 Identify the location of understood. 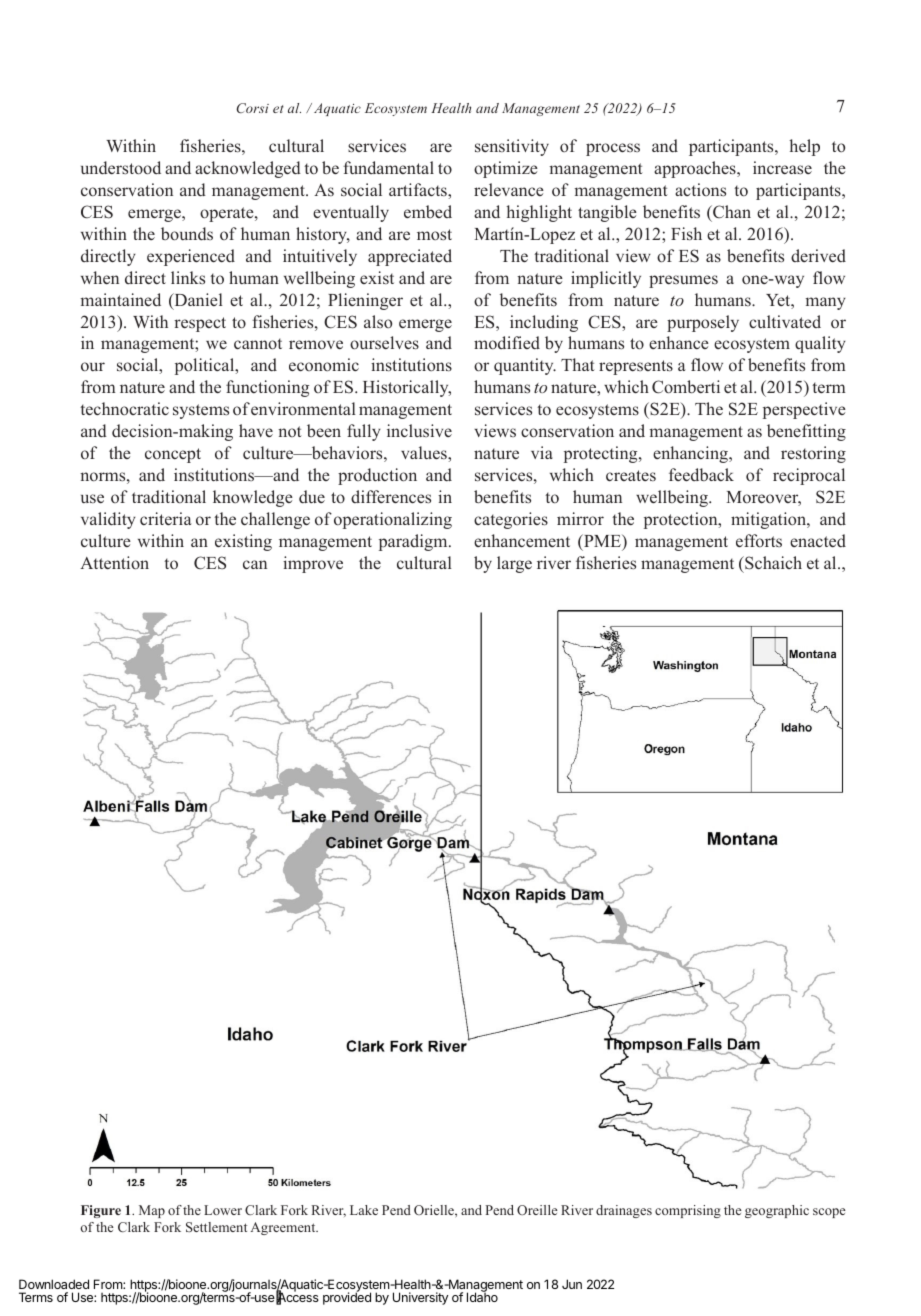
(121, 168).
